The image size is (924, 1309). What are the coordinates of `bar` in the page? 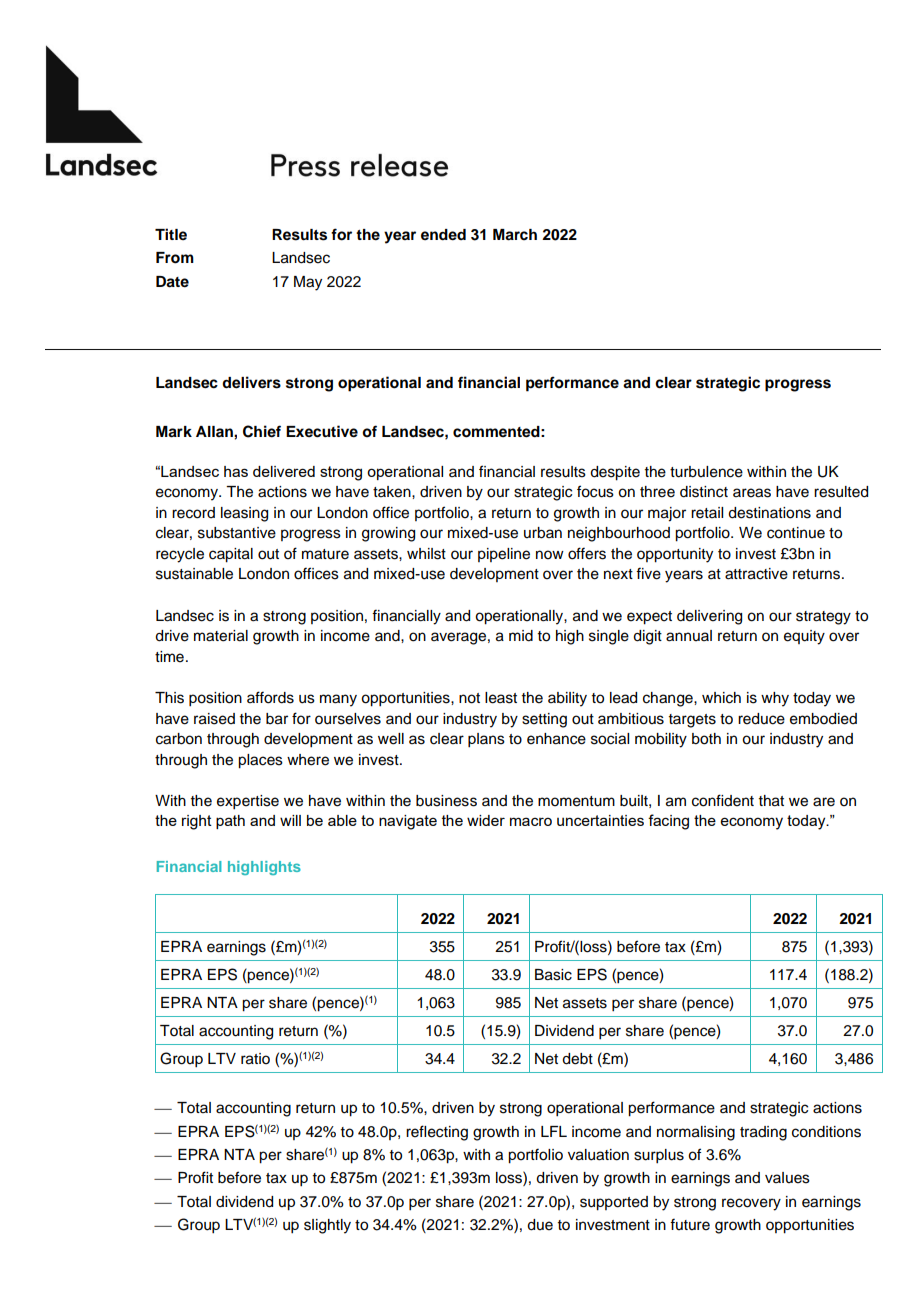 It's located at (277, 719).
